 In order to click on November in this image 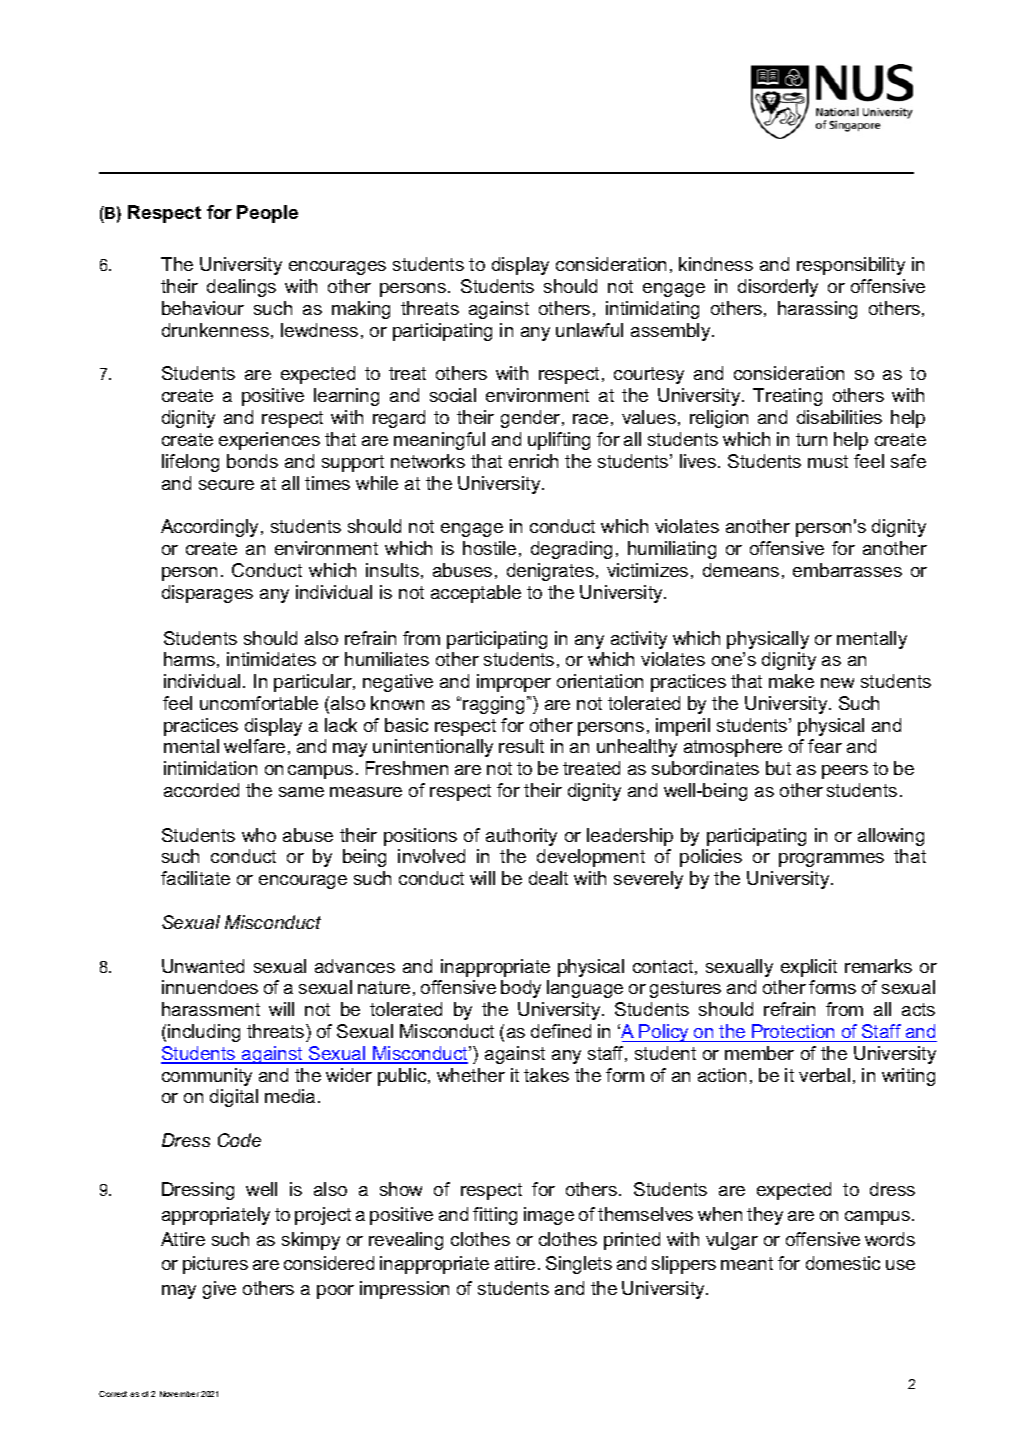, I will do `click(179, 1394)`.
